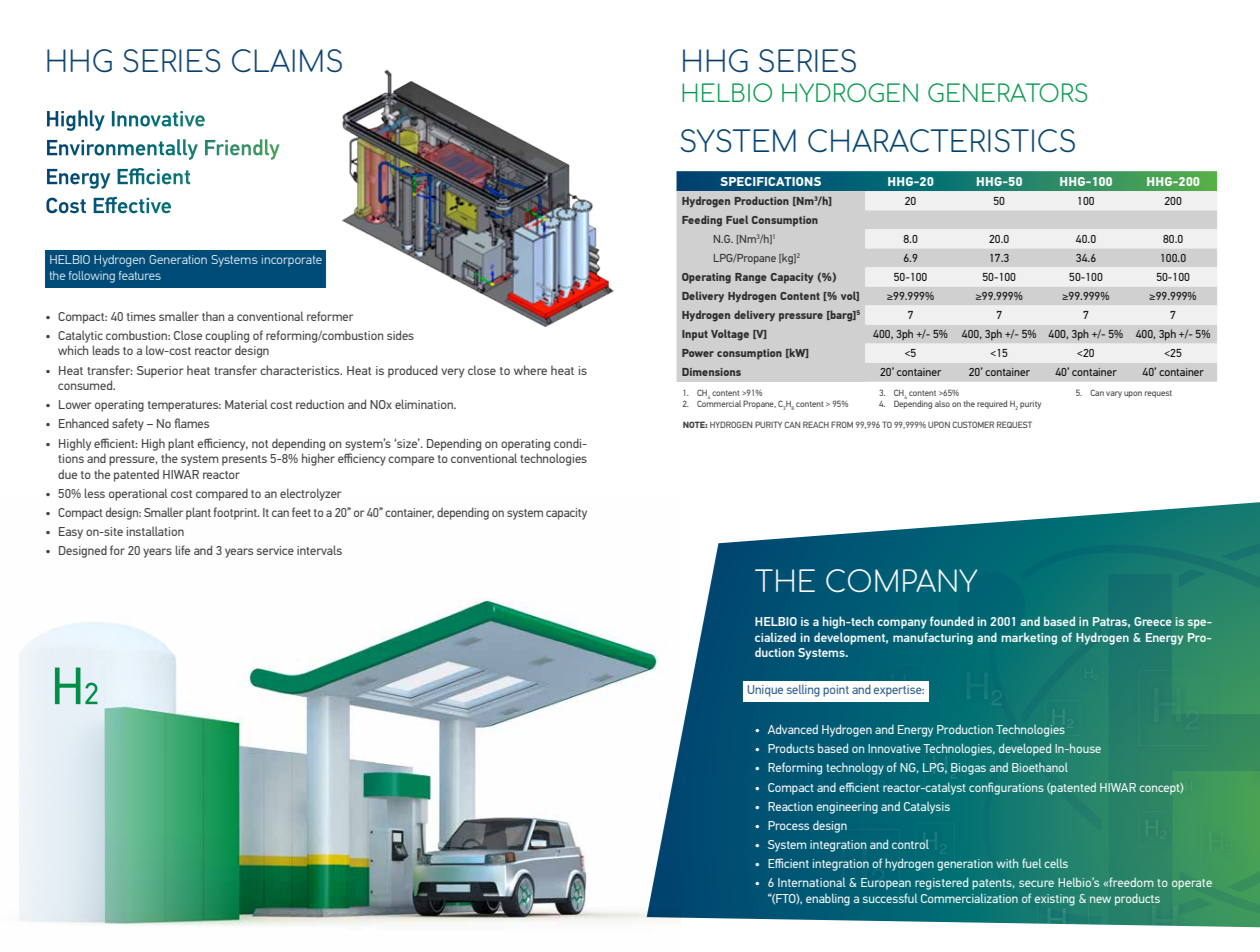 This screenshot has height=952, width=1260. Describe the element at coordinates (765, 691) in the screenshot. I see `Unique` at that location.
